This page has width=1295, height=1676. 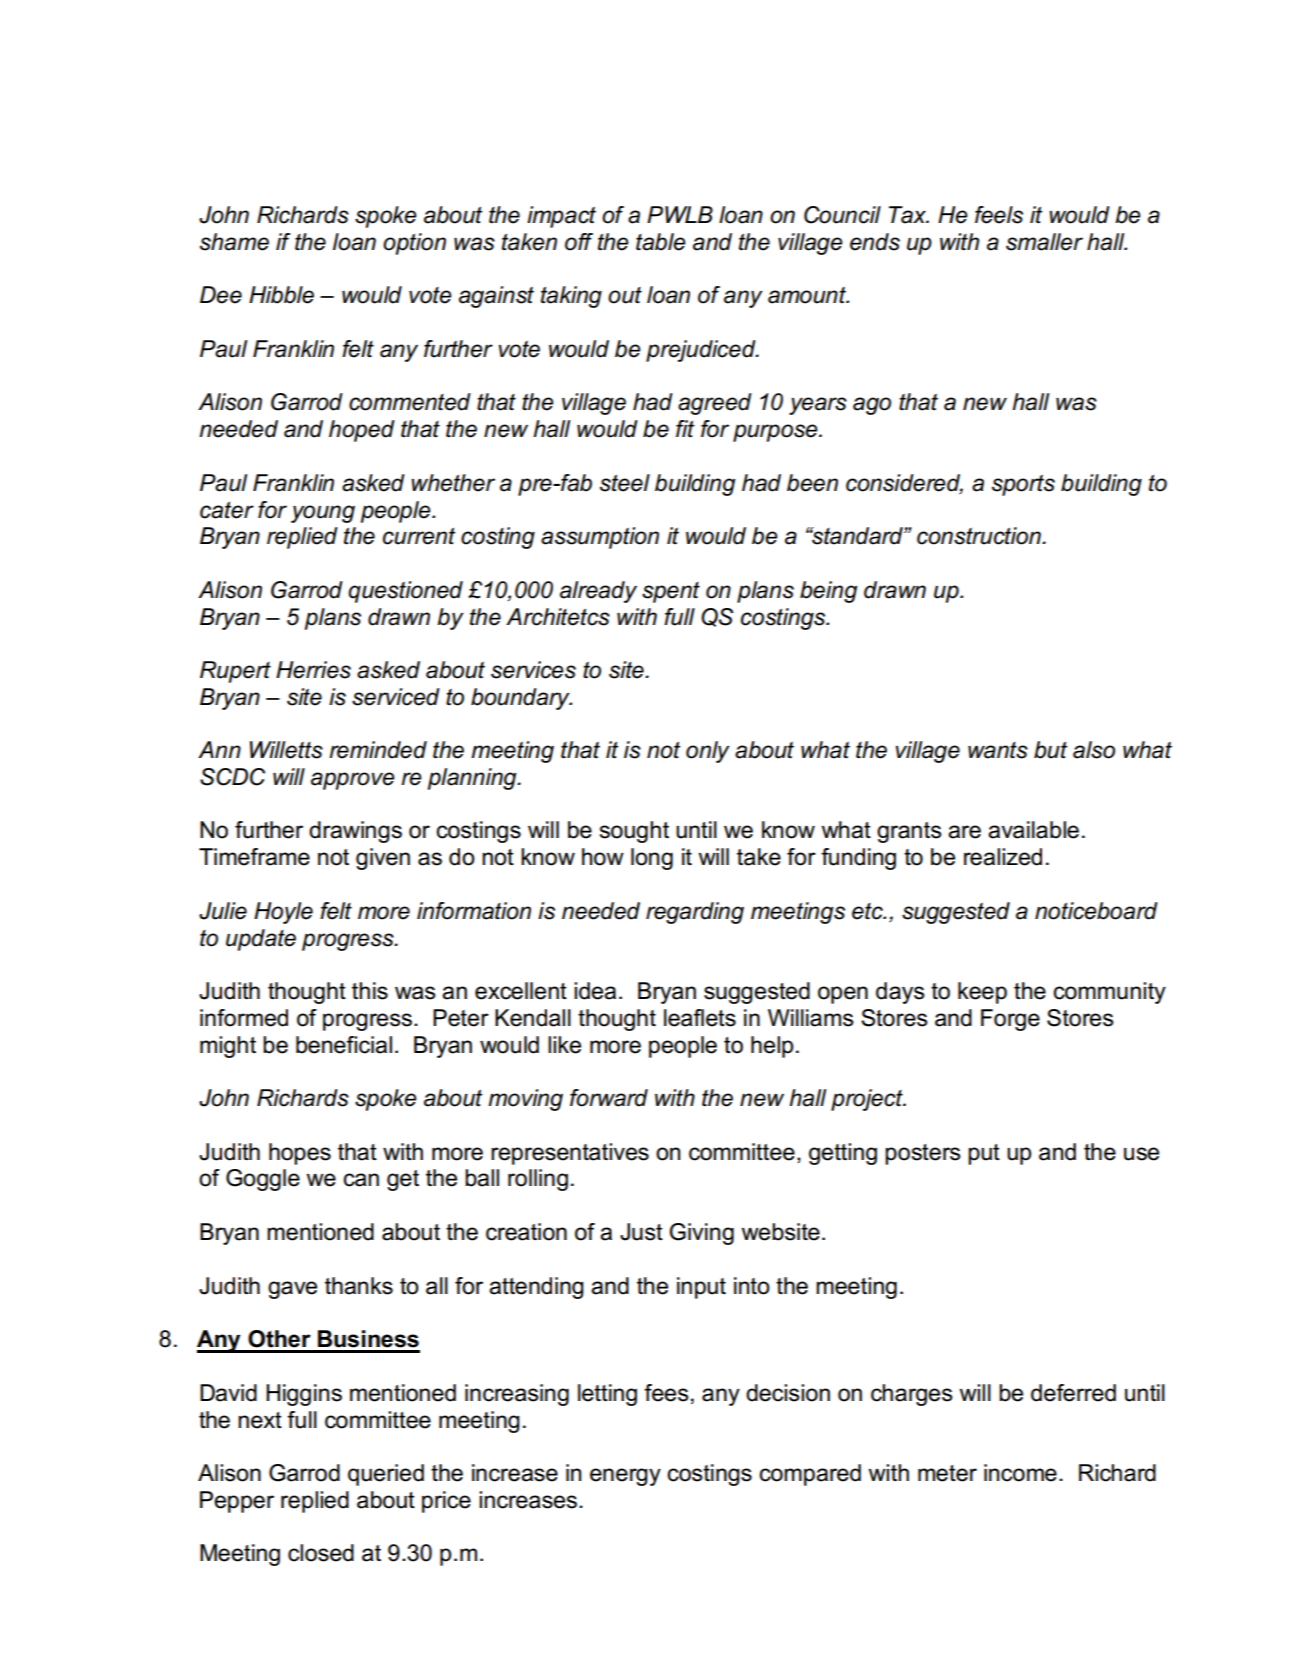 What do you see at coordinates (660, 242) in the page?
I see `table` at bounding box center [660, 242].
